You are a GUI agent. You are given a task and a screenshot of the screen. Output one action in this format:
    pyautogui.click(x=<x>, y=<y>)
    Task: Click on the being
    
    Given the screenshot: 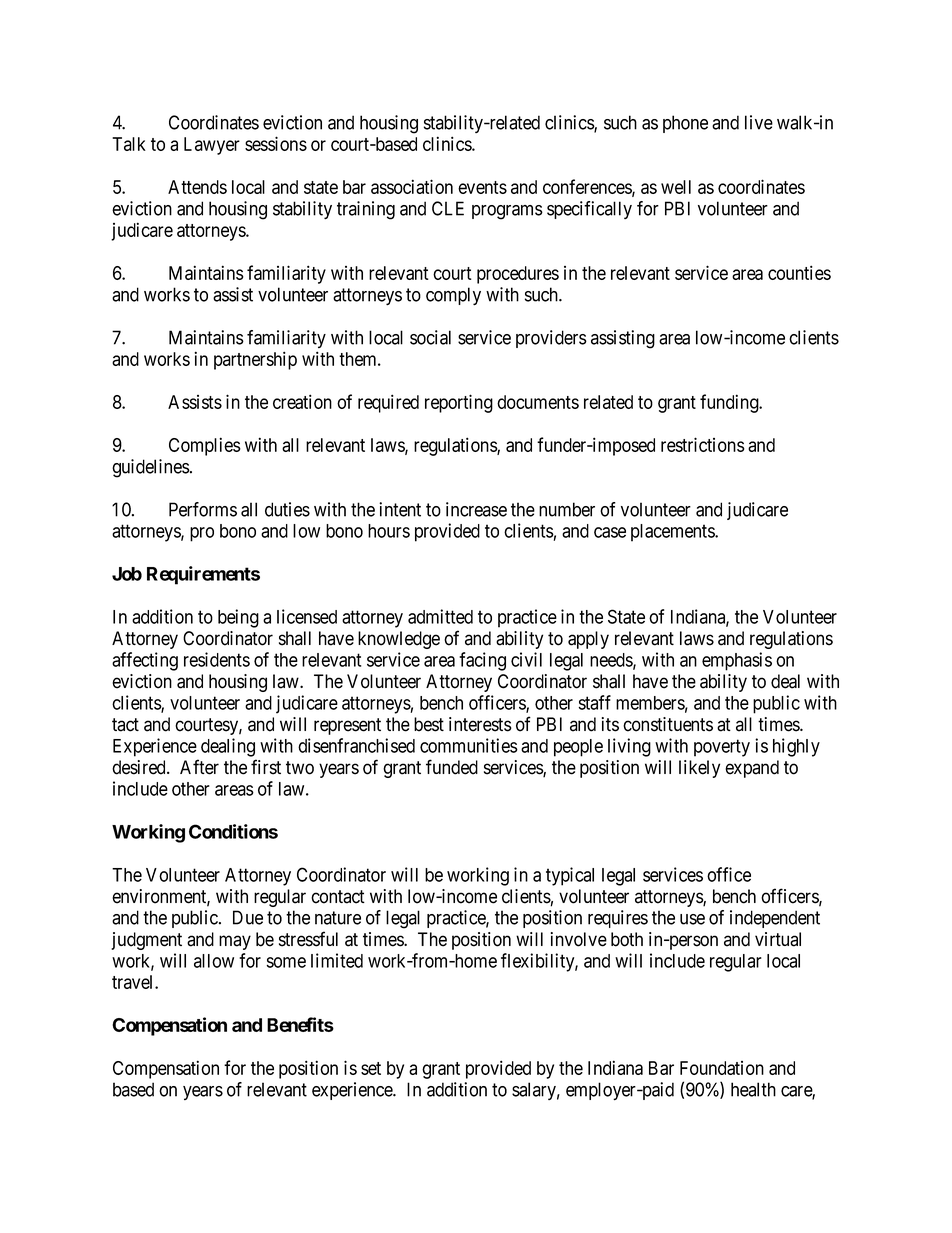 What is the action you would take?
    pyautogui.click(x=238, y=618)
